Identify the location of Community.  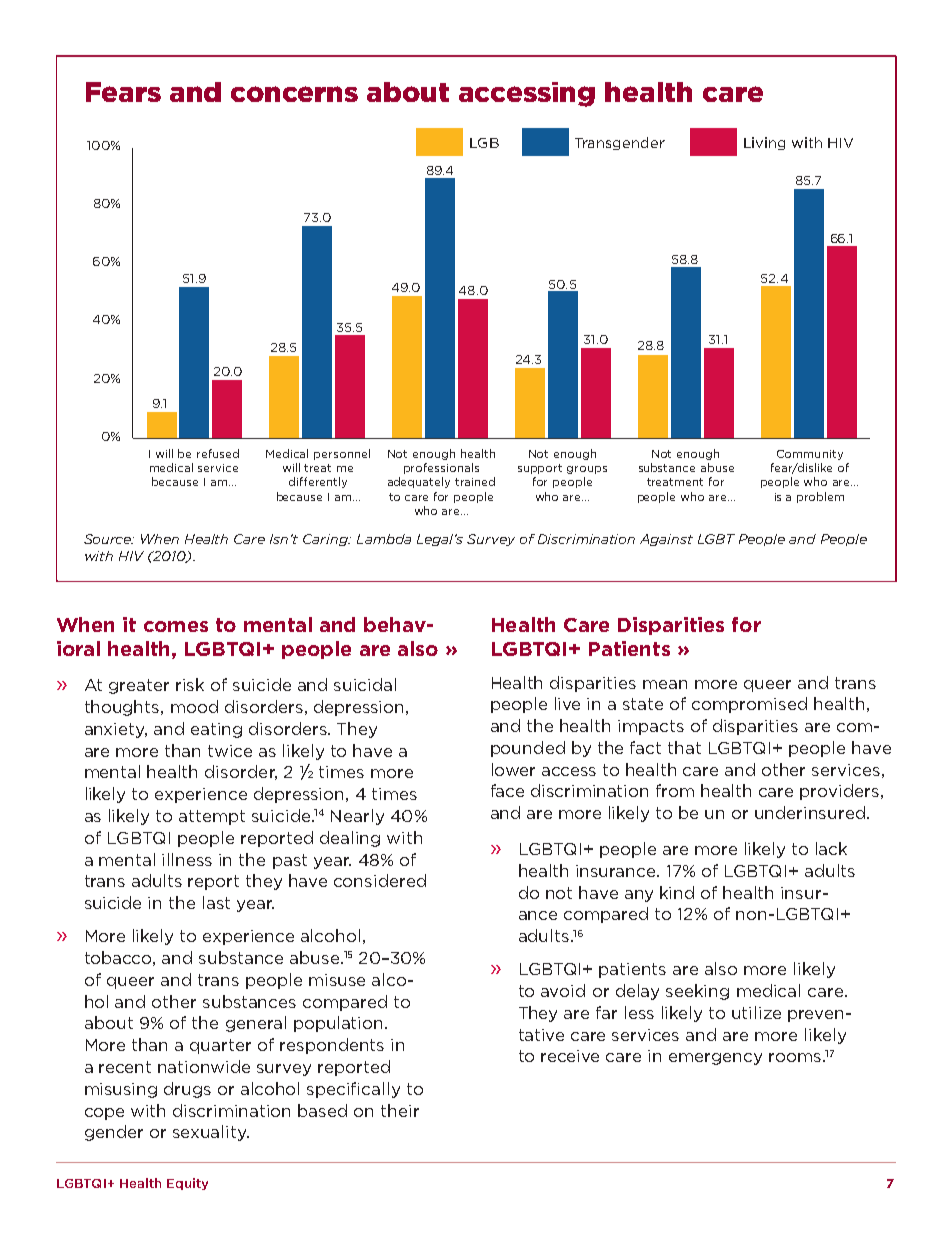
(810, 455).
